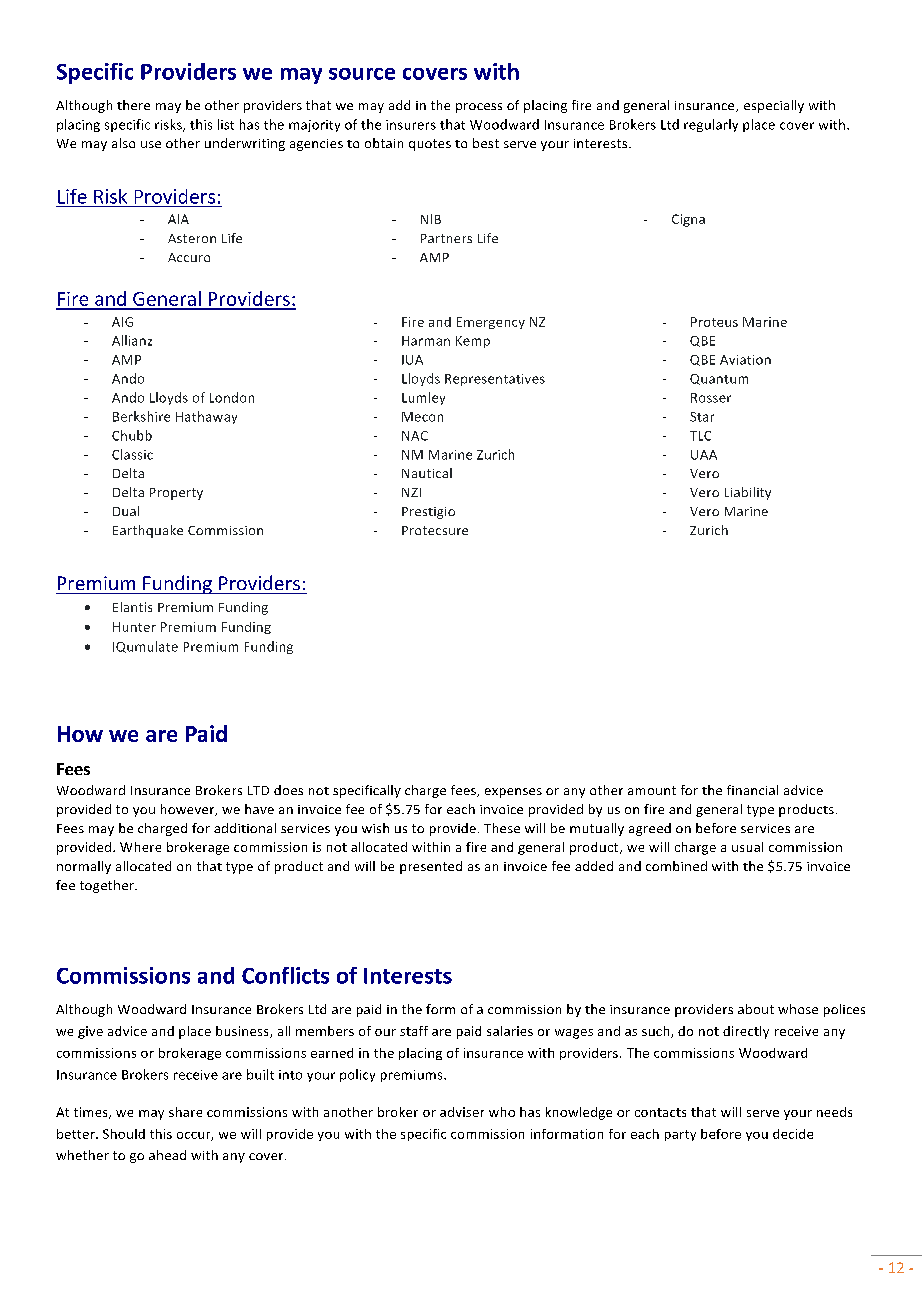  What do you see at coordinates (415, 436) in the screenshot?
I see `NAC` at bounding box center [415, 436].
